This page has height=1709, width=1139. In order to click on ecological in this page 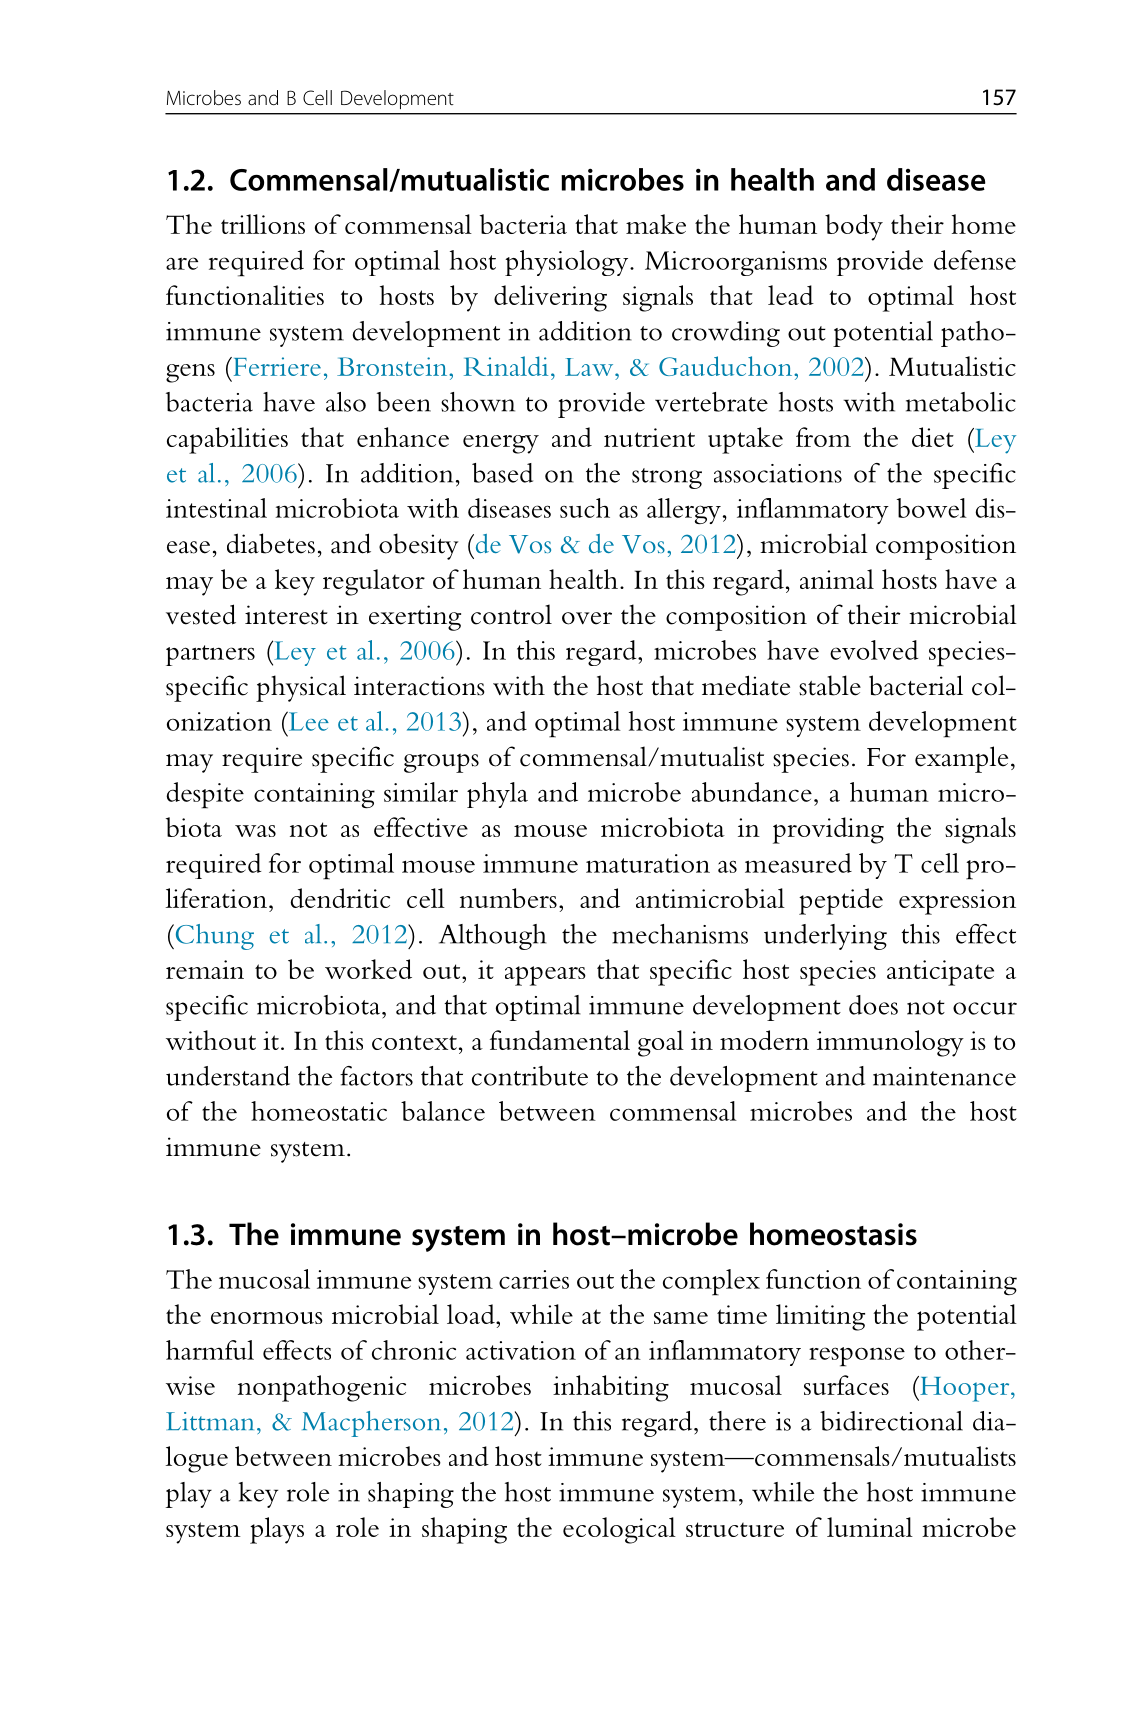, I will do `click(619, 1530)`.
